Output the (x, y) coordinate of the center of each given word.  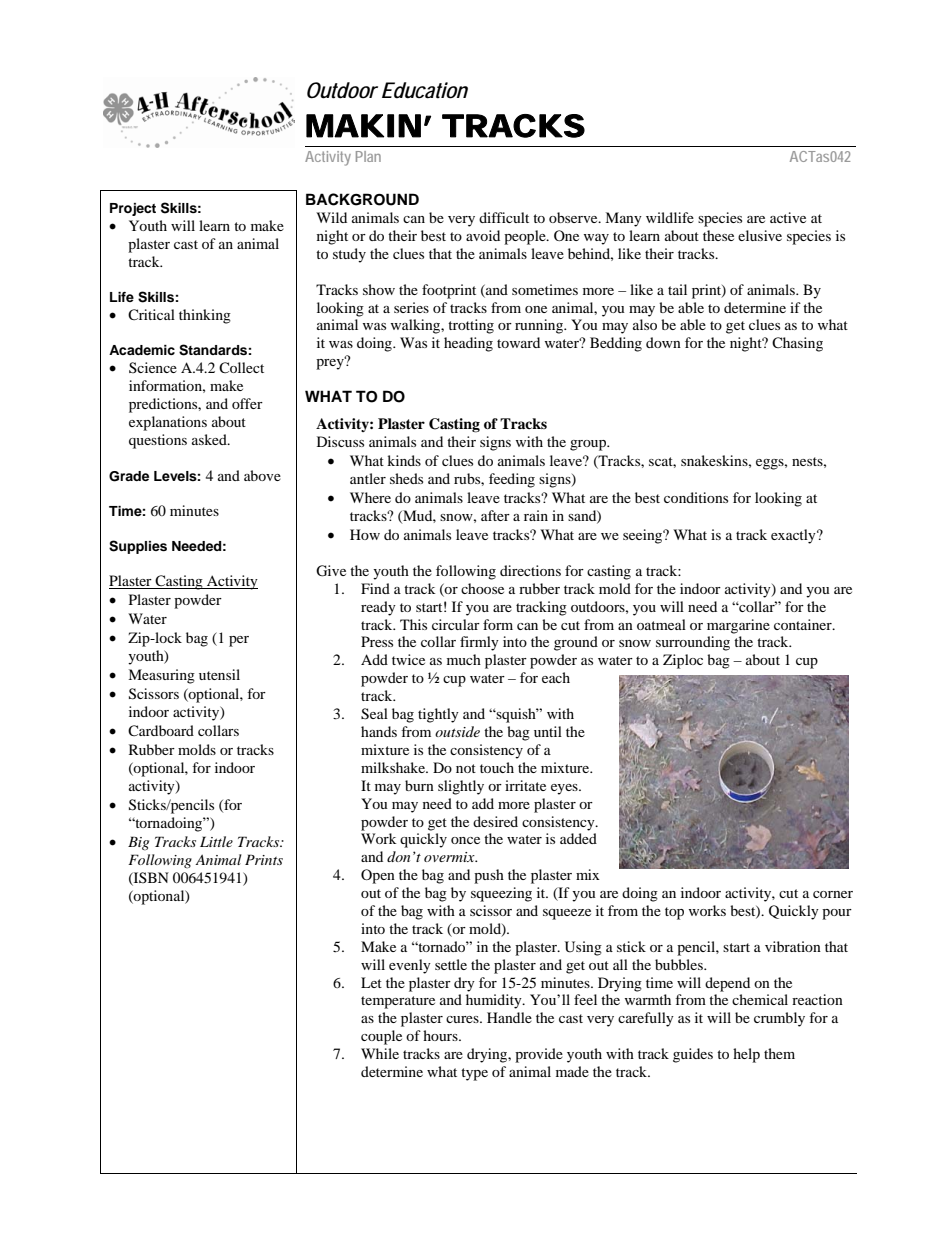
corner (833, 894)
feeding (512, 480)
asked (210, 439)
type (474, 1074)
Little (216, 841)
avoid (483, 235)
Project (133, 209)
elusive (760, 235)
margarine (738, 626)
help (746, 1055)
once (465, 840)
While (380, 1053)
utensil (219, 674)
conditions (696, 497)
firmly (479, 643)
